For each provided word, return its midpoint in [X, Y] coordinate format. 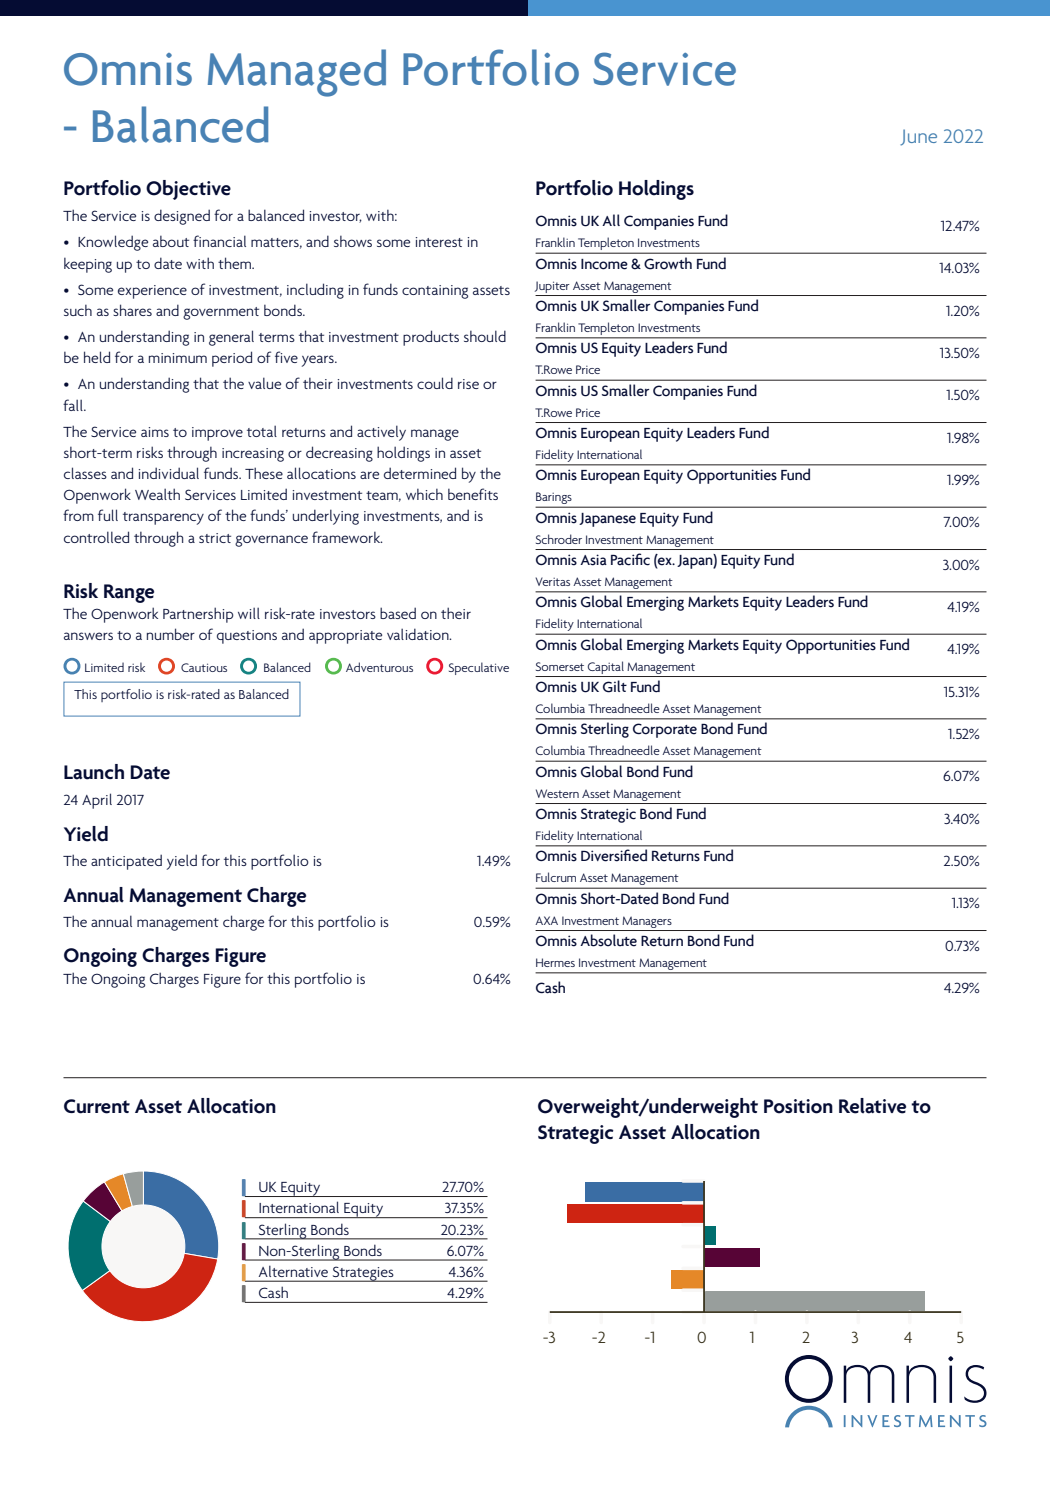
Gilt [615, 686]
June [918, 137]
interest [439, 242]
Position [798, 1106]
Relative [872, 1106]
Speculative [479, 668]
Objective [188, 190]
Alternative [293, 1271]
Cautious [204, 667]
